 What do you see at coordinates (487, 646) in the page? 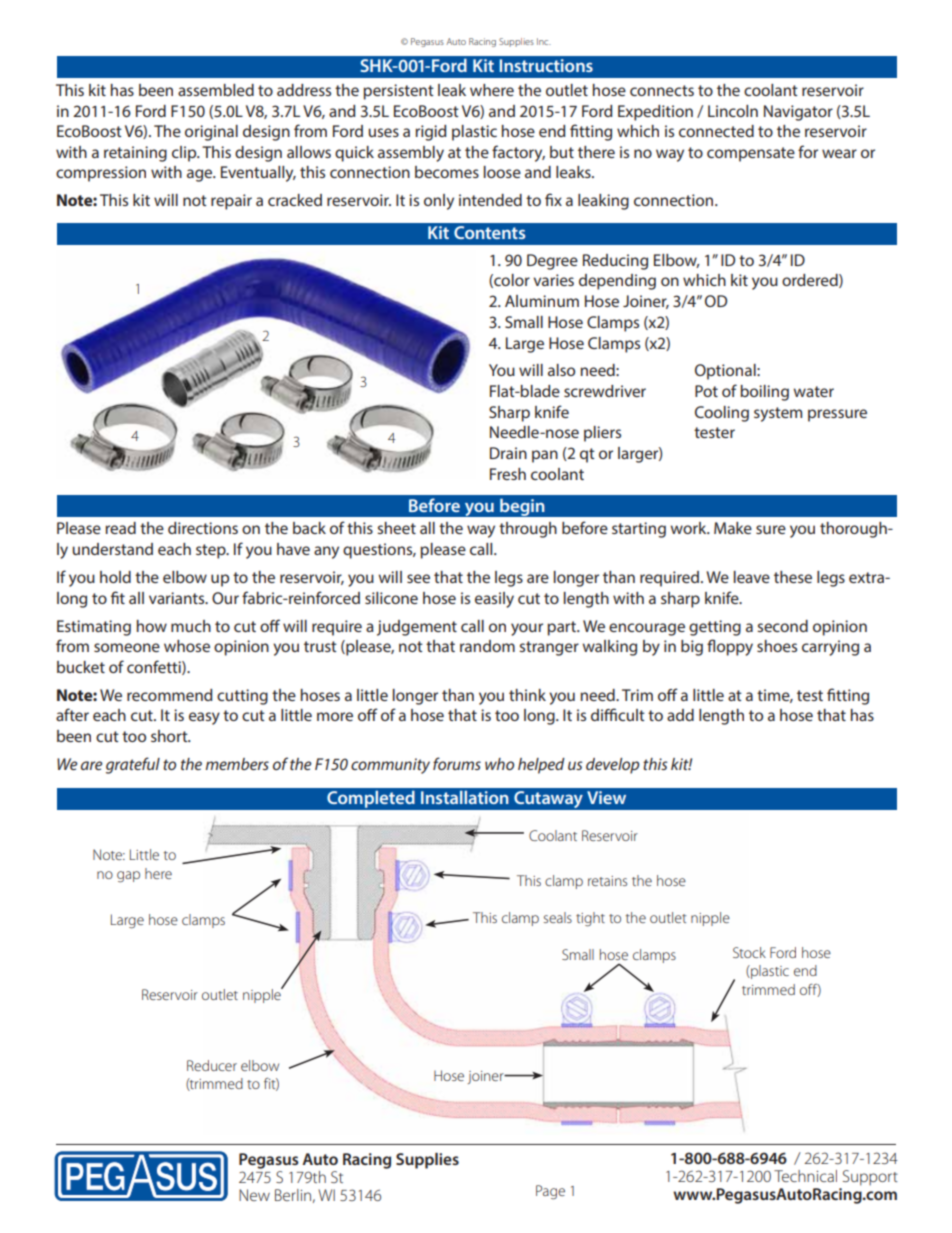
I see `random` at bounding box center [487, 646].
